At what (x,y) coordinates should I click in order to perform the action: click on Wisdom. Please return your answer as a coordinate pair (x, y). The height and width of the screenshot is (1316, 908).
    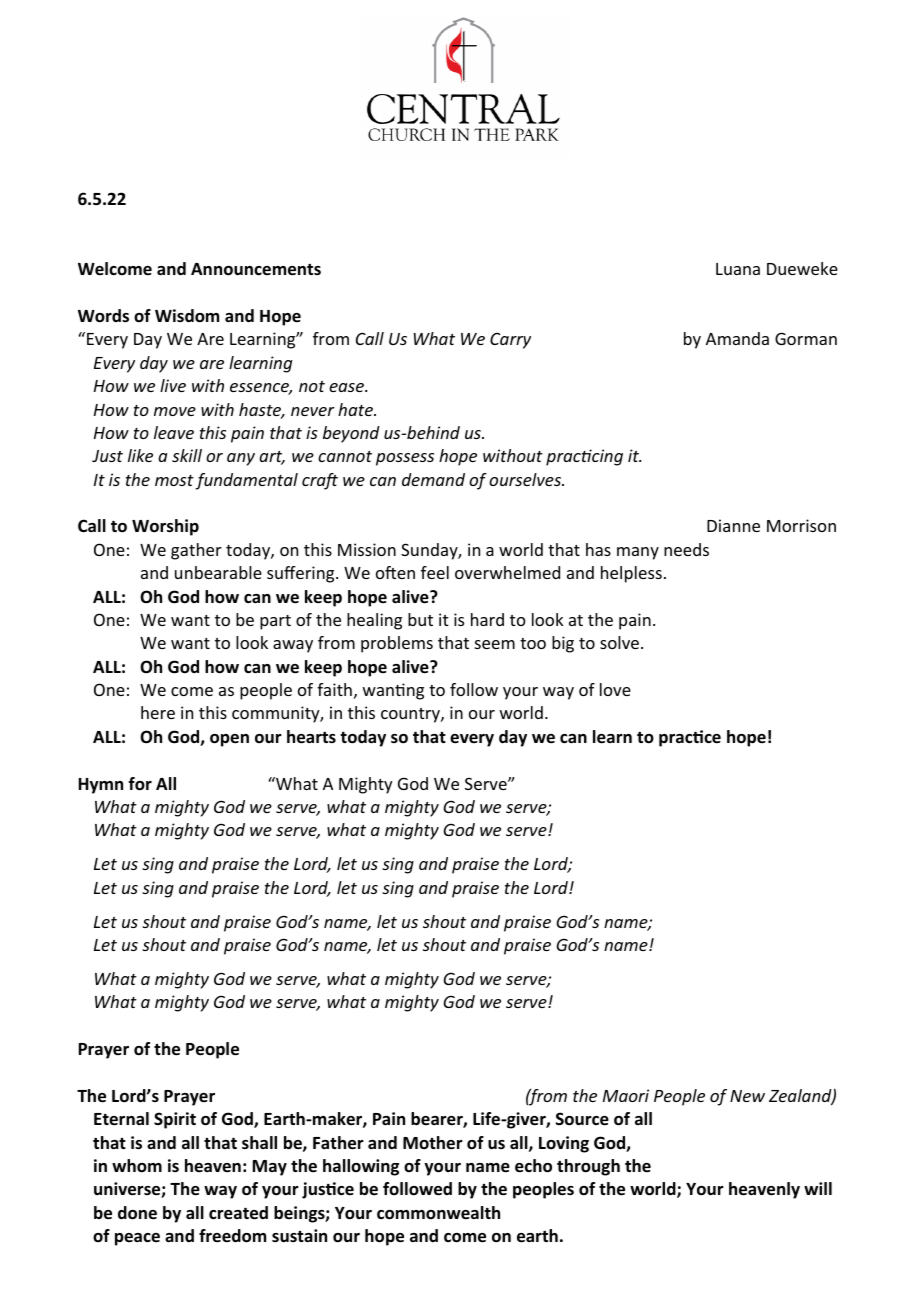
    Looking at the image, I should click on (187, 316).
